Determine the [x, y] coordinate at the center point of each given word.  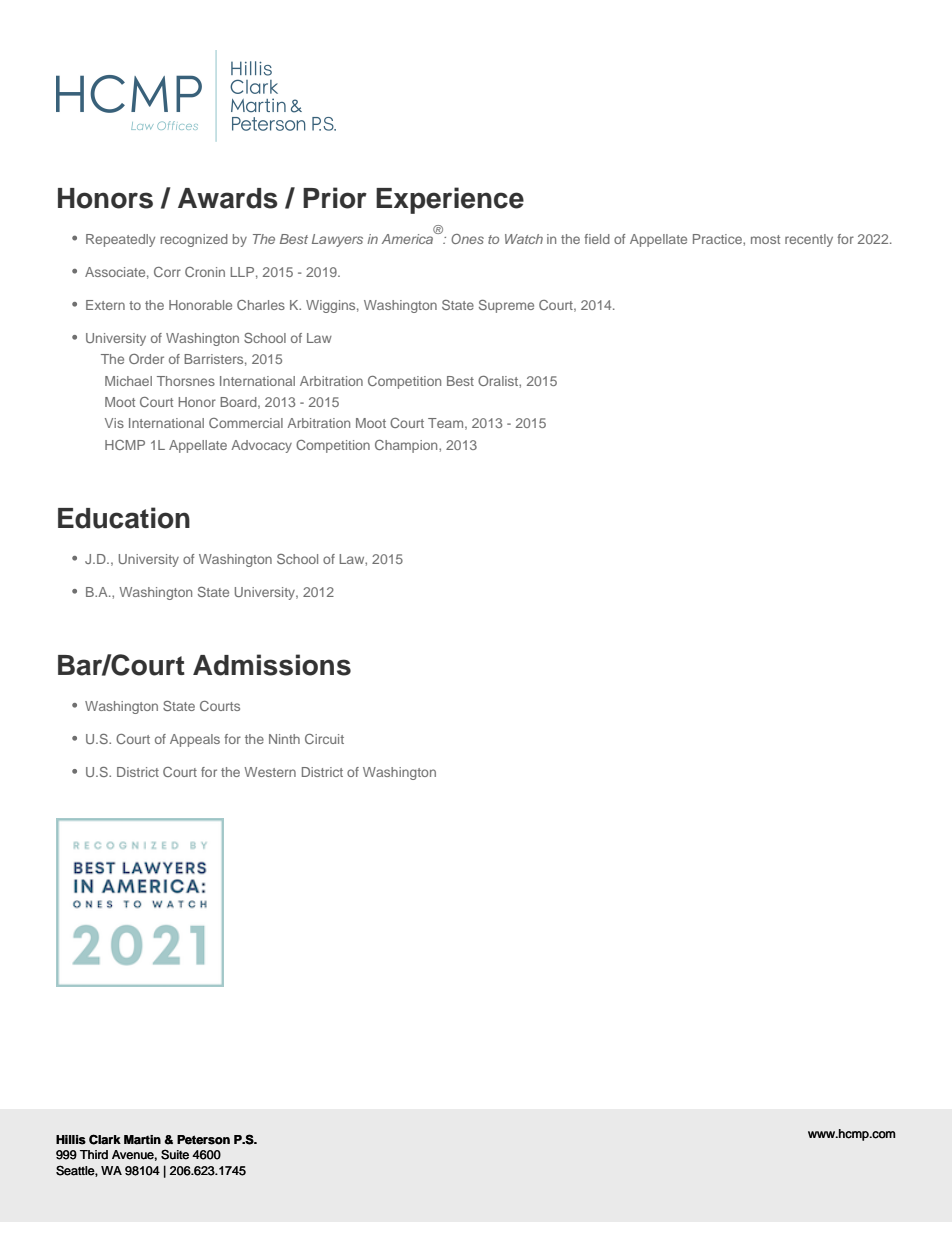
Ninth [284, 739]
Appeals [195, 740]
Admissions [272, 665]
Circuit [324, 739]
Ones [467, 239]
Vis [114, 423]
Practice [718, 239]
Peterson [203, 1140]
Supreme [506, 306]
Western [270, 772]
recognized [194, 240]
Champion [407, 446]
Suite [175, 1154]
